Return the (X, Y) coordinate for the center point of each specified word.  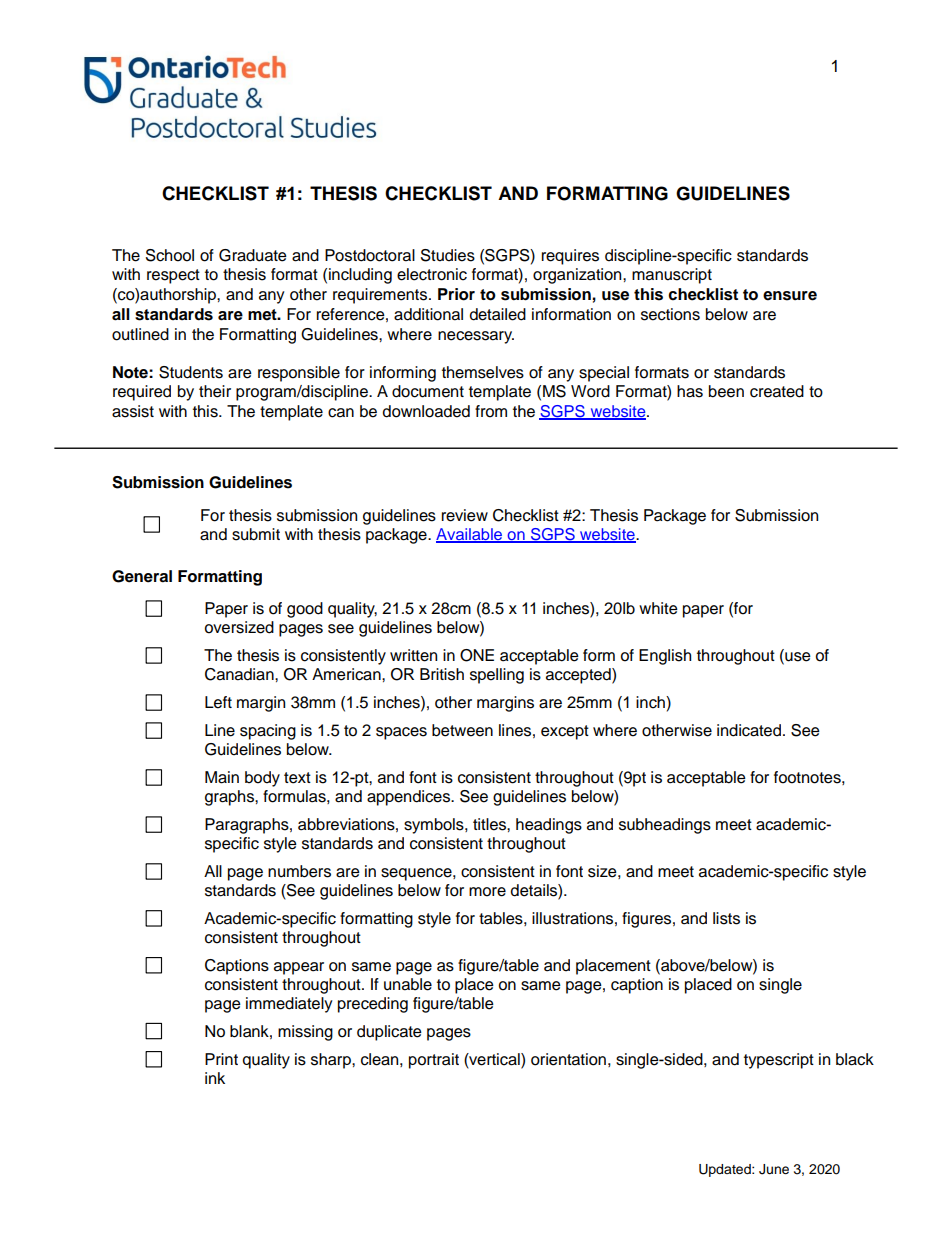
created (777, 391)
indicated (749, 730)
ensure (790, 296)
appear (299, 968)
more (487, 892)
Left (218, 702)
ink (215, 1078)
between (462, 730)
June (774, 1169)
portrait (434, 1061)
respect (173, 276)
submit (256, 534)
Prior (456, 294)
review (465, 515)
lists (726, 918)
